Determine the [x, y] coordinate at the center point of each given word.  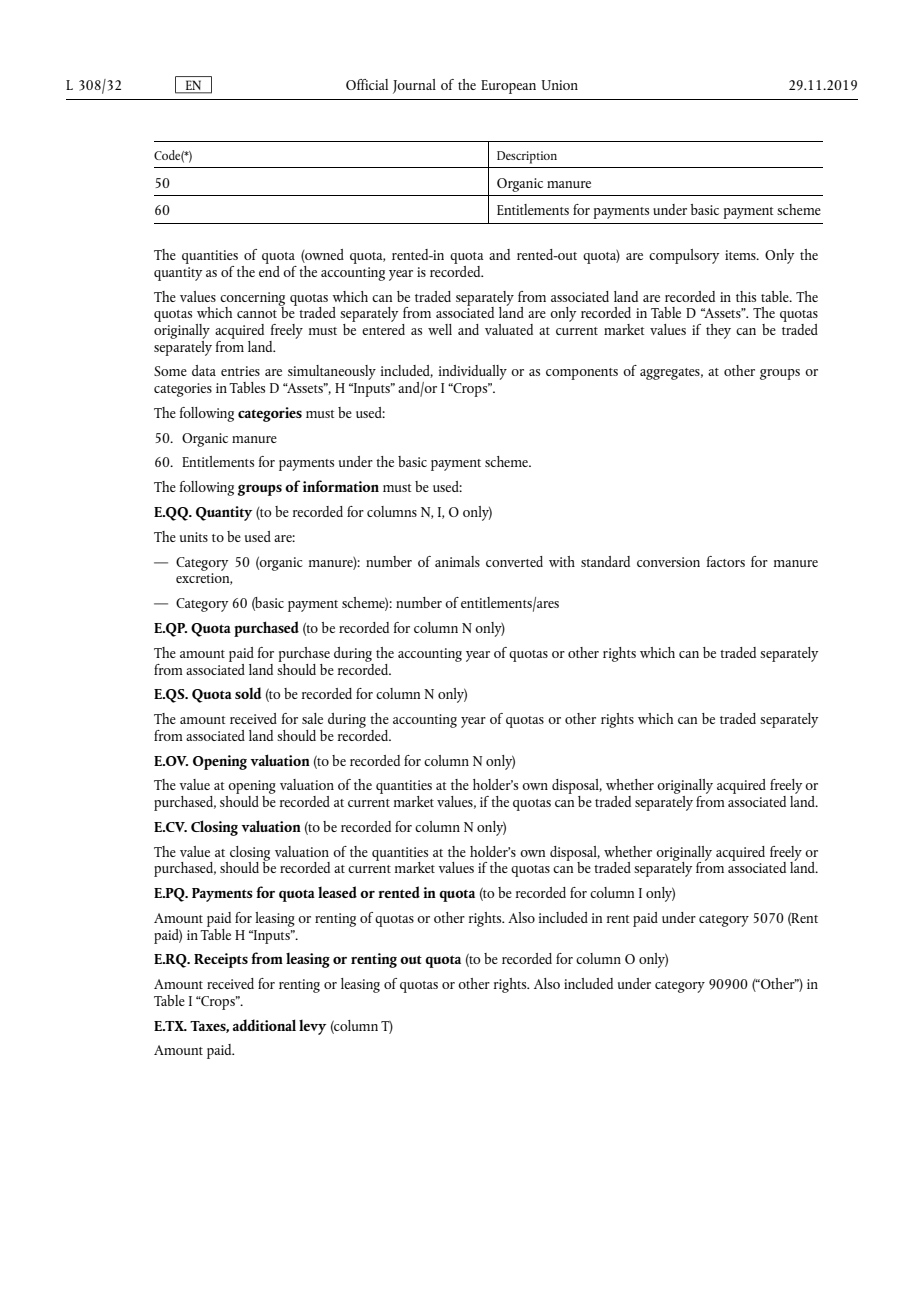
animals [457, 561]
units [194, 537]
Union [560, 85]
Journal [414, 86]
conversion [668, 562]
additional [264, 1025]
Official [367, 84]
